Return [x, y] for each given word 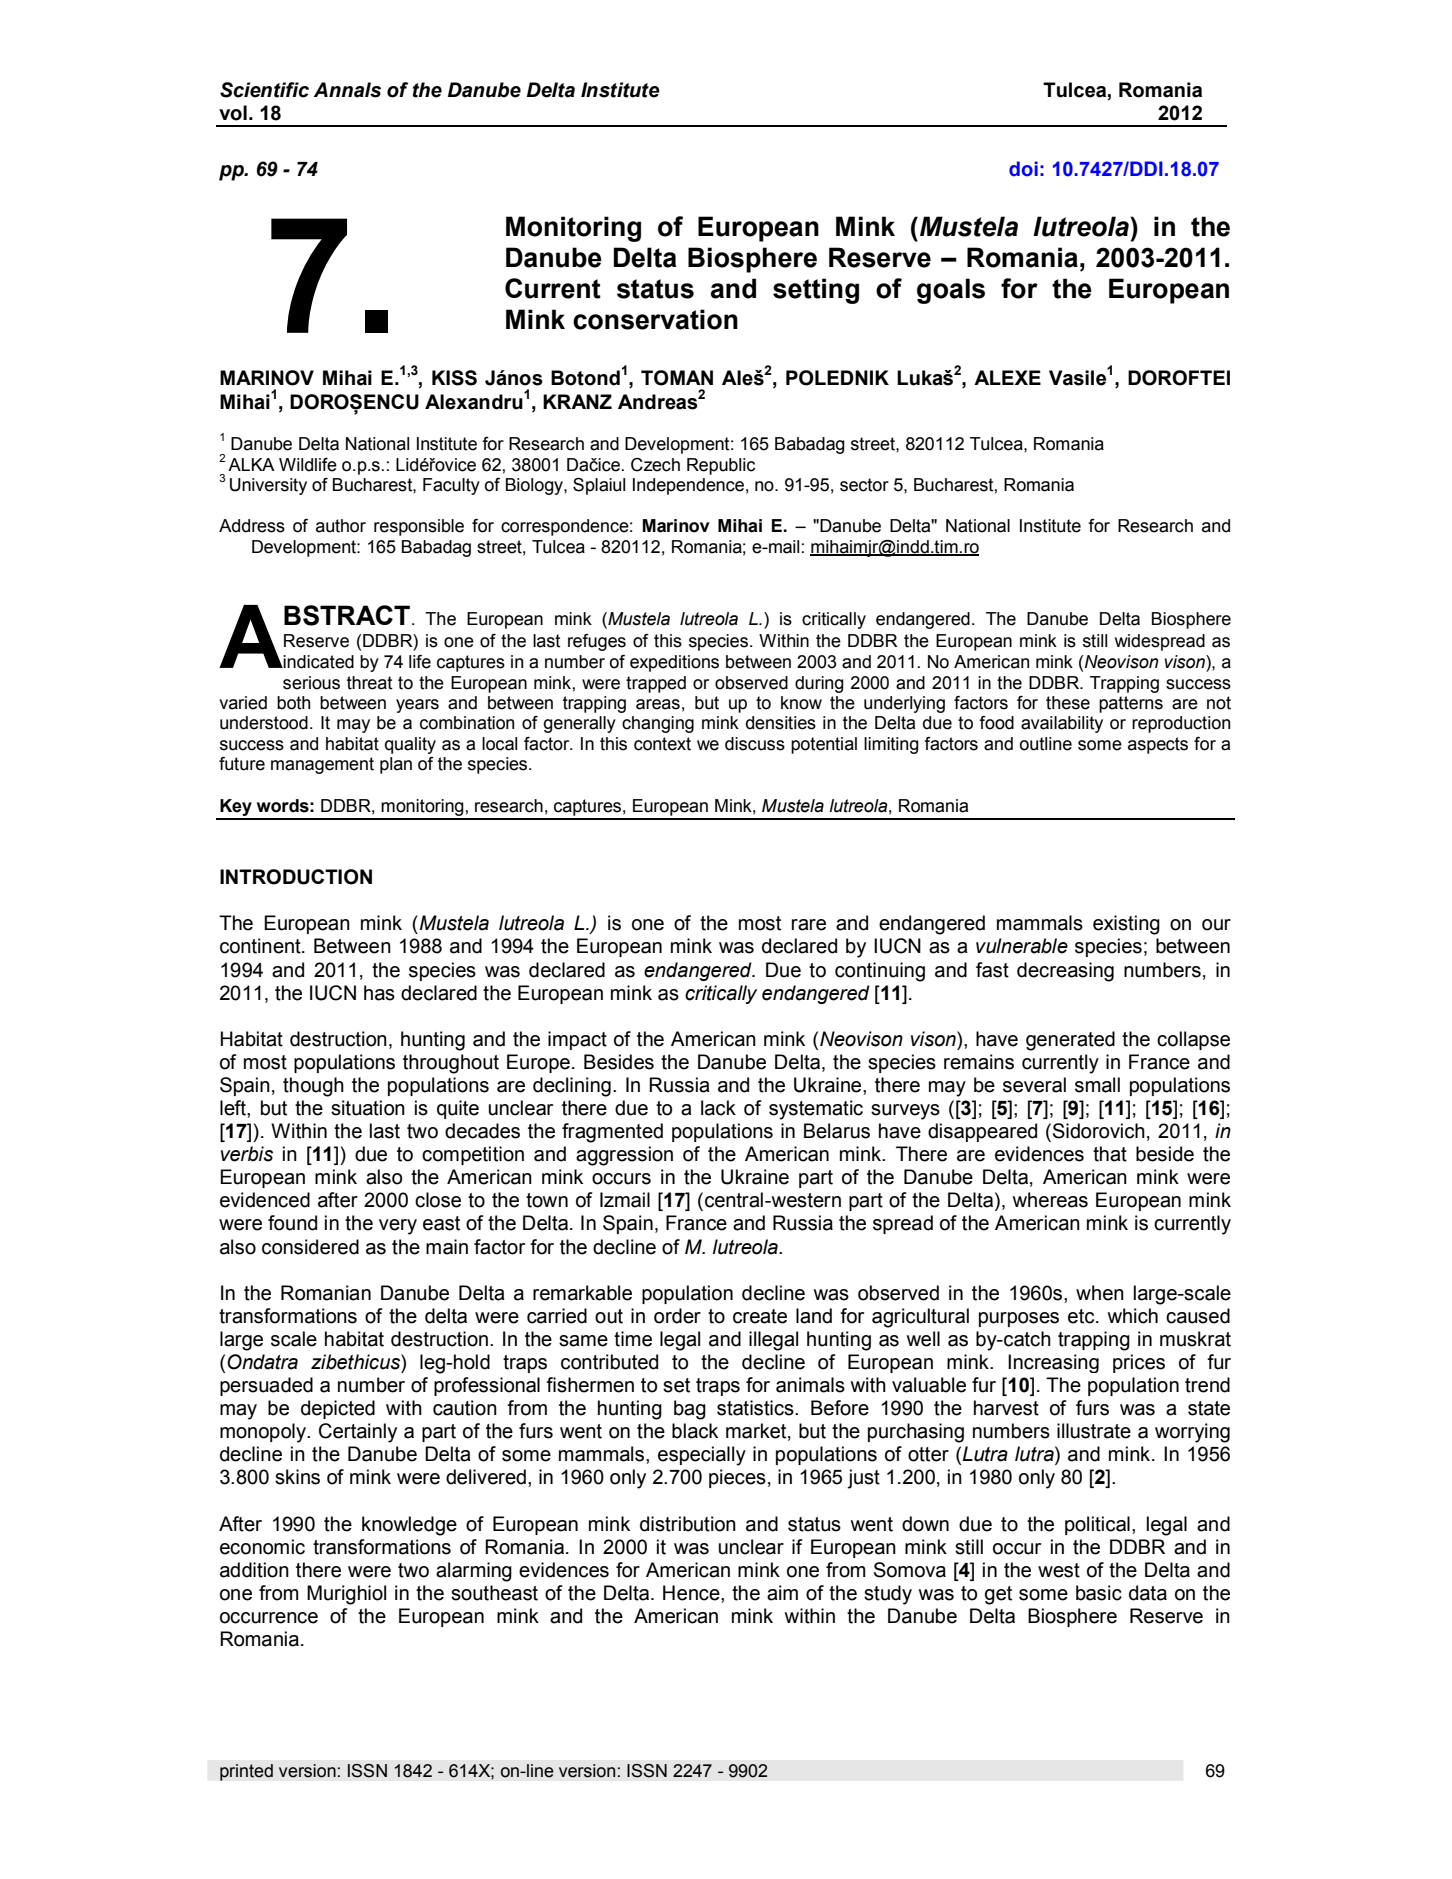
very [398, 1227]
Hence [692, 1593]
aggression [624, 1156]
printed [246, 1772]
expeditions [674, 663]
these [1068, 703]
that [1110, 1154]
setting [816, 291]
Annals [347, 90]
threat [369, 683]
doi [1023, 169]
